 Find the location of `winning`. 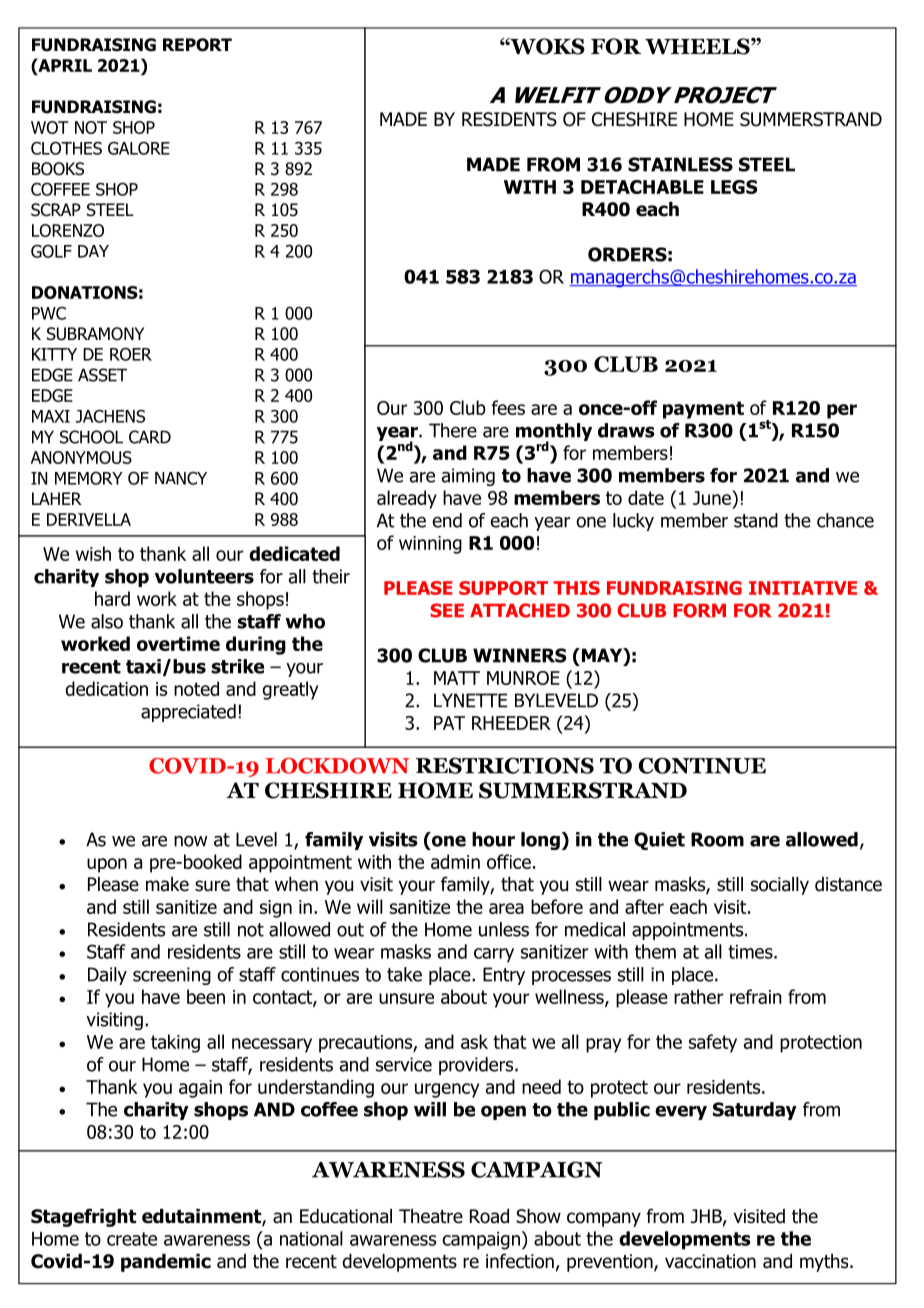

winning is located at coordinates (430, 545).
